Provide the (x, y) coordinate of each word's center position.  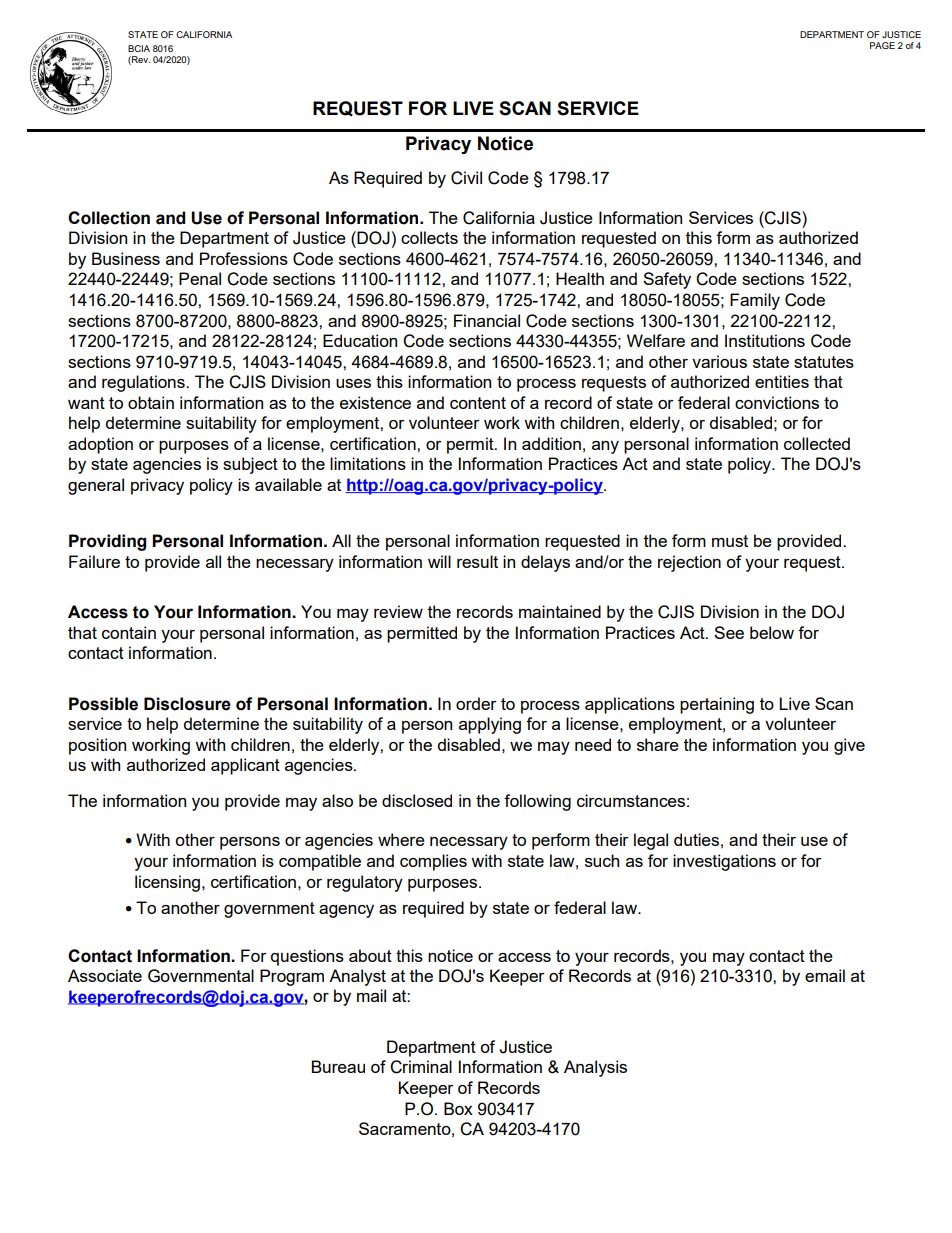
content (478, 403)
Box (458, 1108)
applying (490, 725)
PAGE (882, 45)
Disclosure (187, 704)
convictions (777, 402)
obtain (151, 402)
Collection (109, 218)
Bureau (338, 1066)
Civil (466, 178)
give (849, 746)
